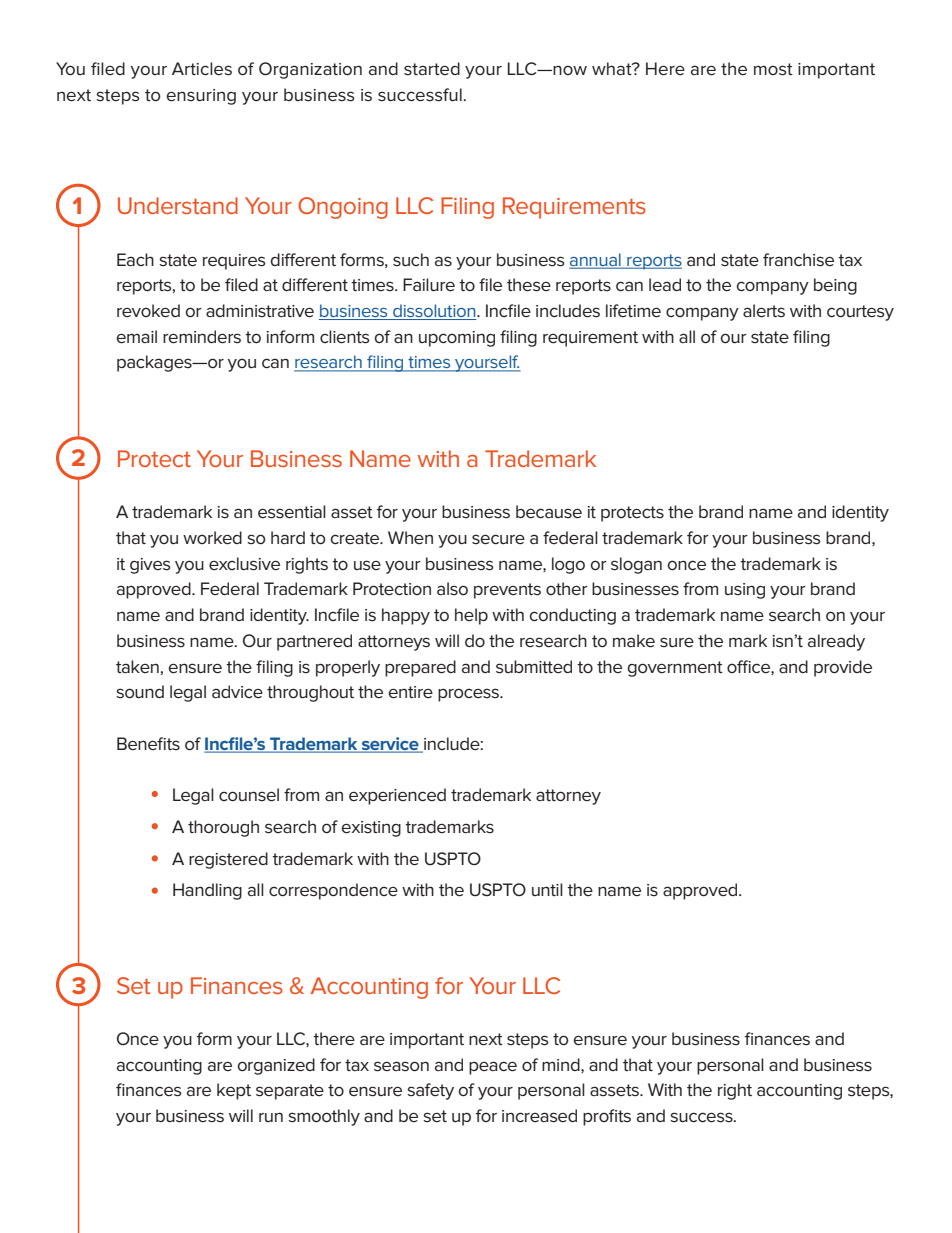  I want to click on provide, so click(843, 668).
